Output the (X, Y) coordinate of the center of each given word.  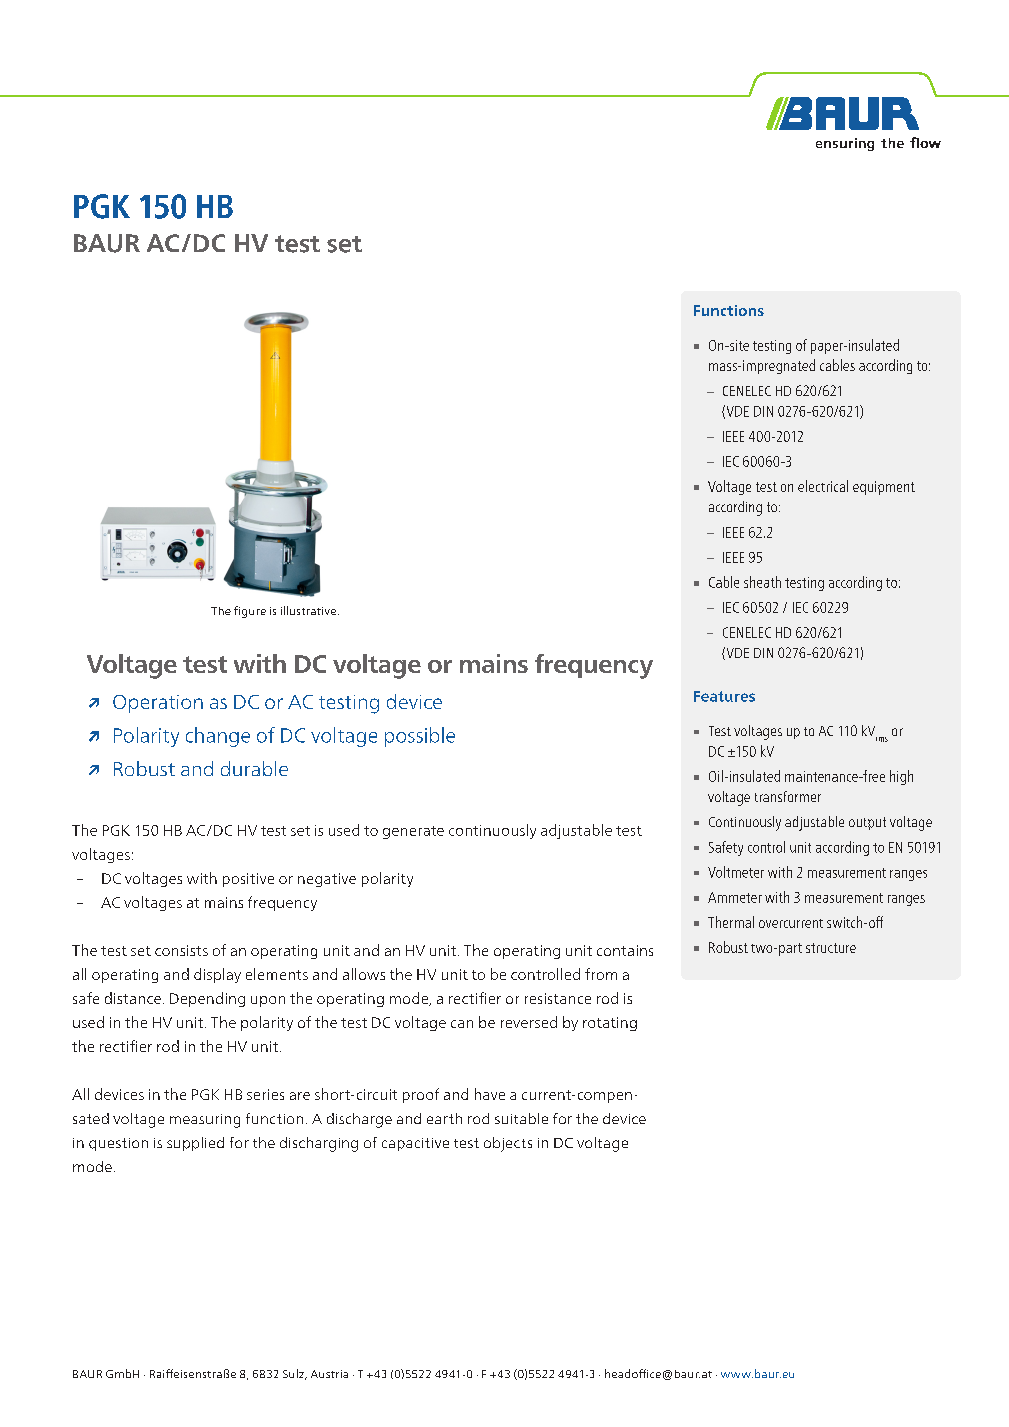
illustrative (308, 610)
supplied (195, 1144)
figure (250, 612)
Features (724, 696)
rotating (610, 1024)
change (218, 737)
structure (831, 948)
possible (420, 737)
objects (508, 1144)
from (601, 974)
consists (181, 950)
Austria (329, 1374)
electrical (823, 486)
